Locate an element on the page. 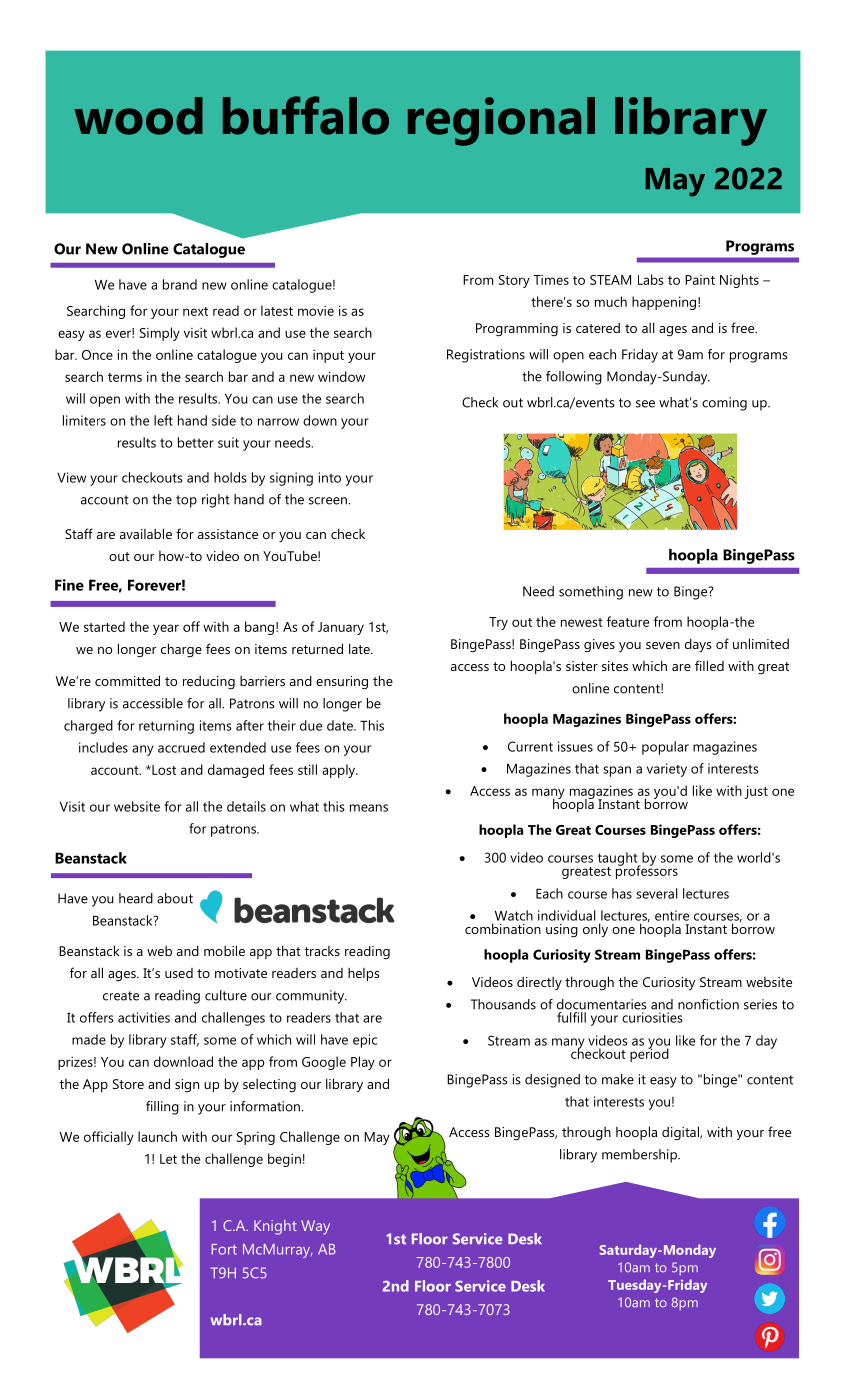 Image resolution: width=849 pixels, height=1400 pixels. Way is located at coordinates (315, 1227).
